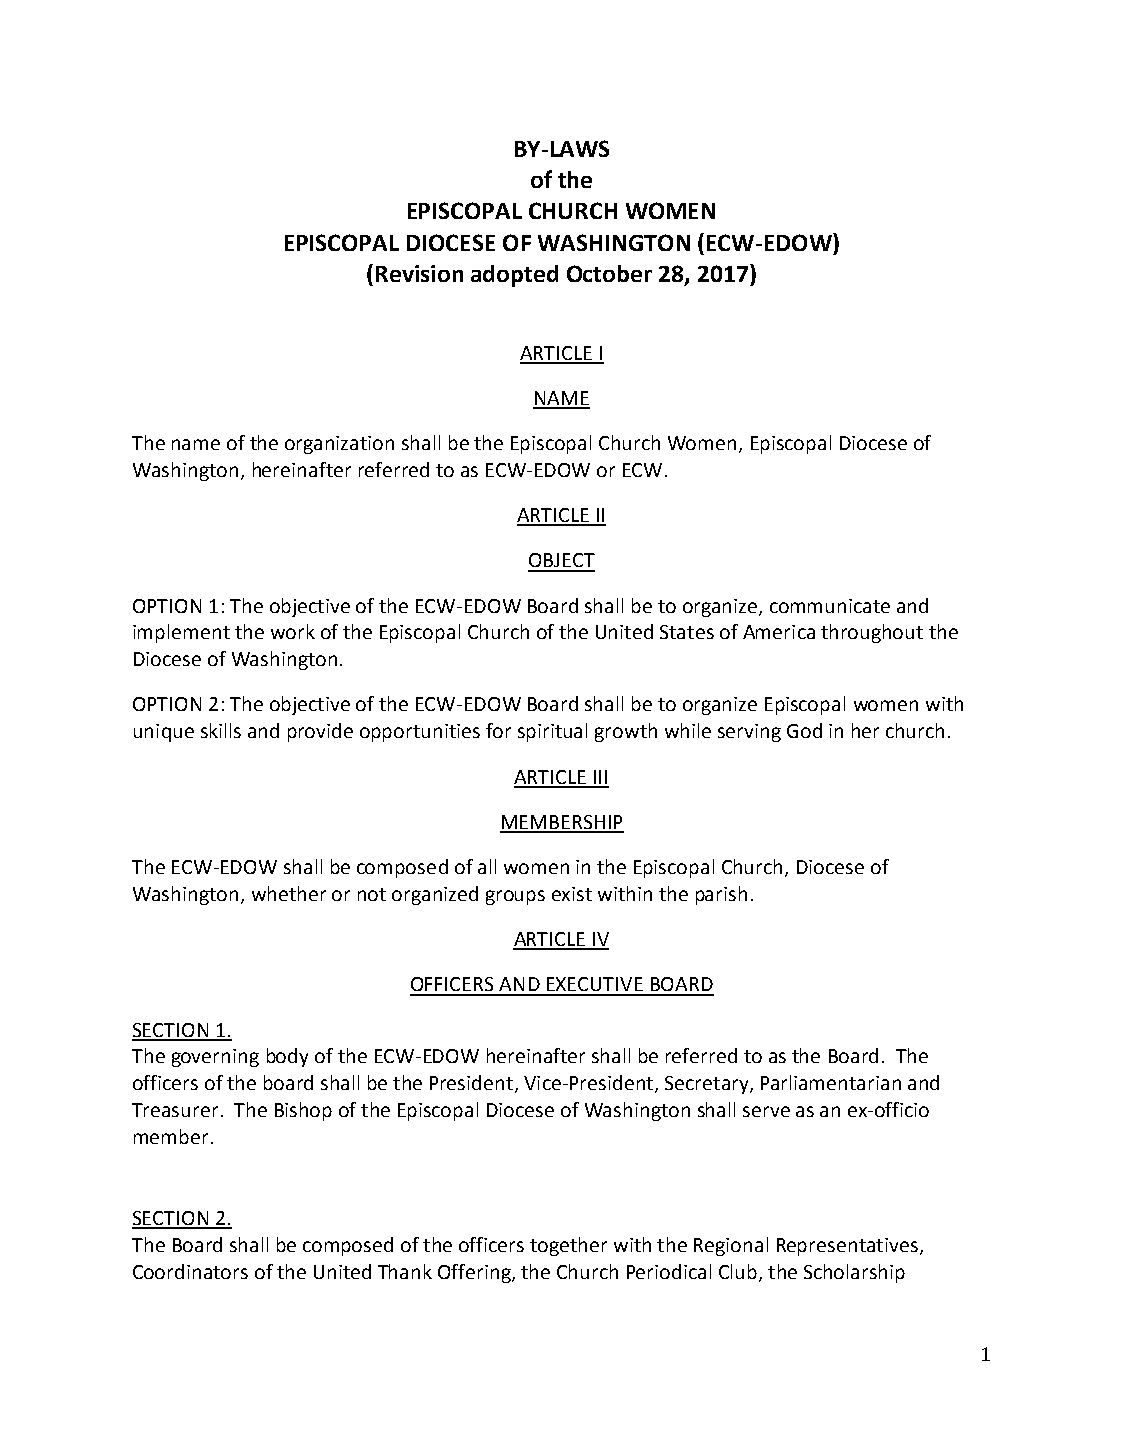 The height and width of the screenshot is (1453, 1123). I want to click on governing, so click(215, 1058).
